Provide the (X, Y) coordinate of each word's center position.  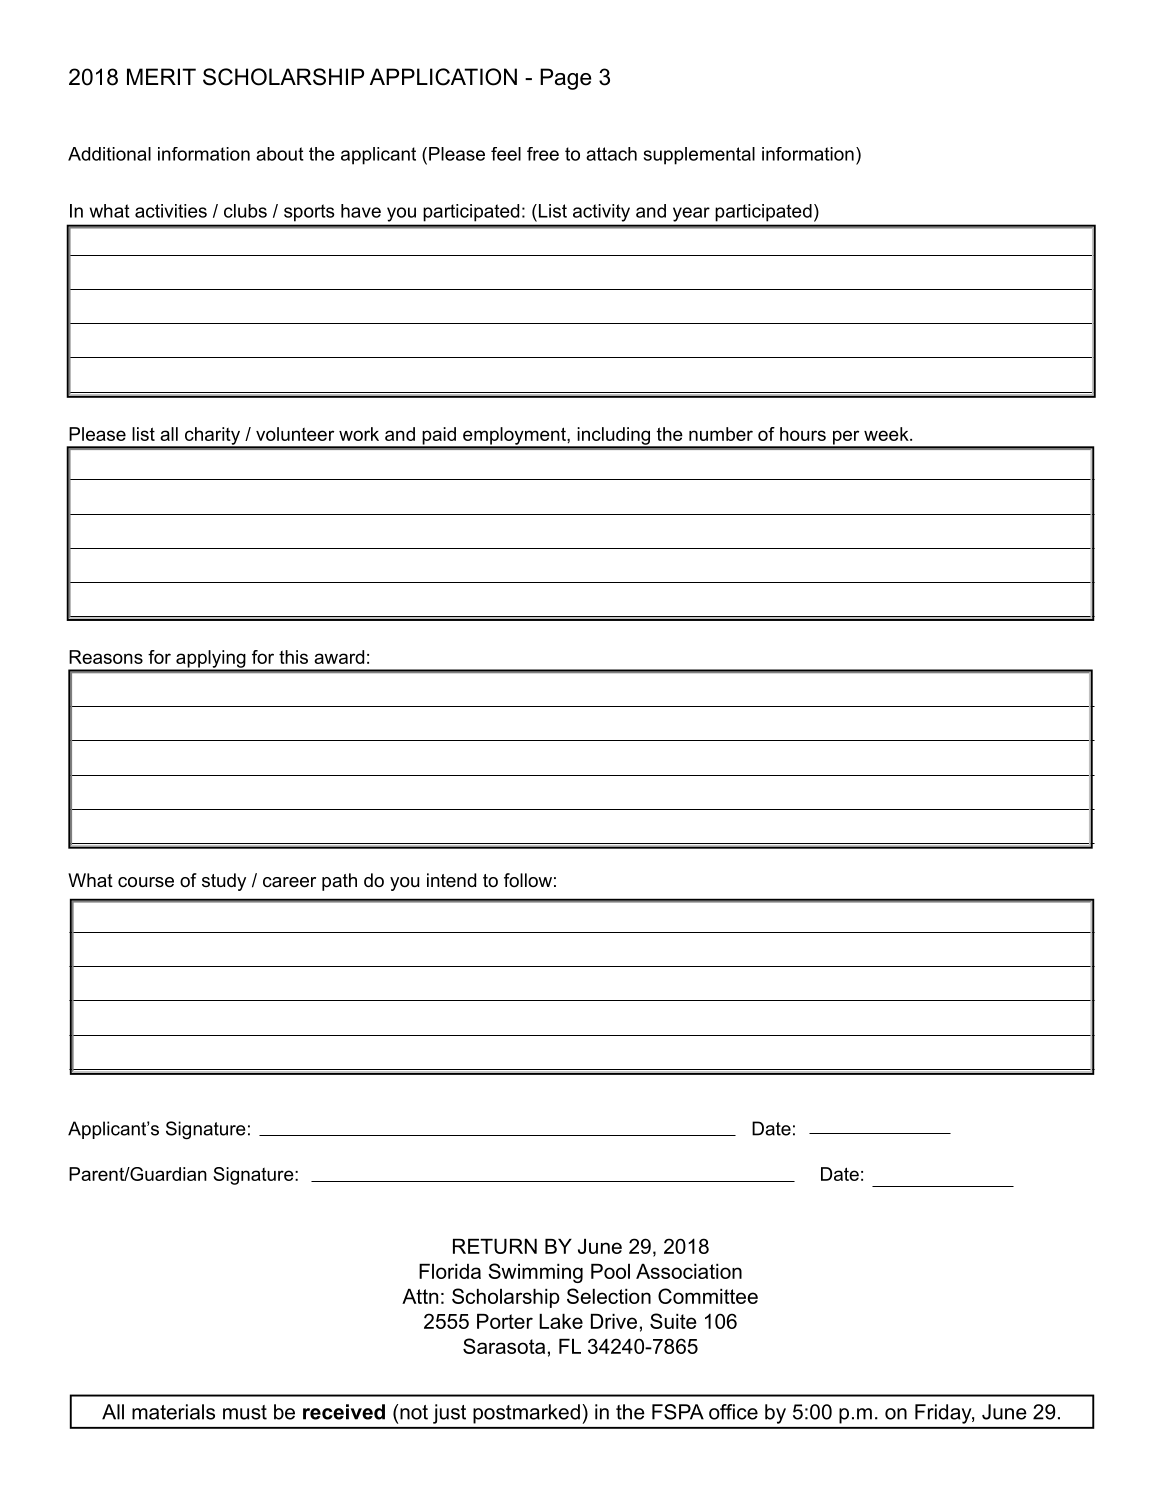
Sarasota (504, 1346)
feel (506, 154)
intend (451, 880)
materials (173, 1412)
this (293, 657)
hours (803, 434)
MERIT (161, 76)
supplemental (699, 156)
